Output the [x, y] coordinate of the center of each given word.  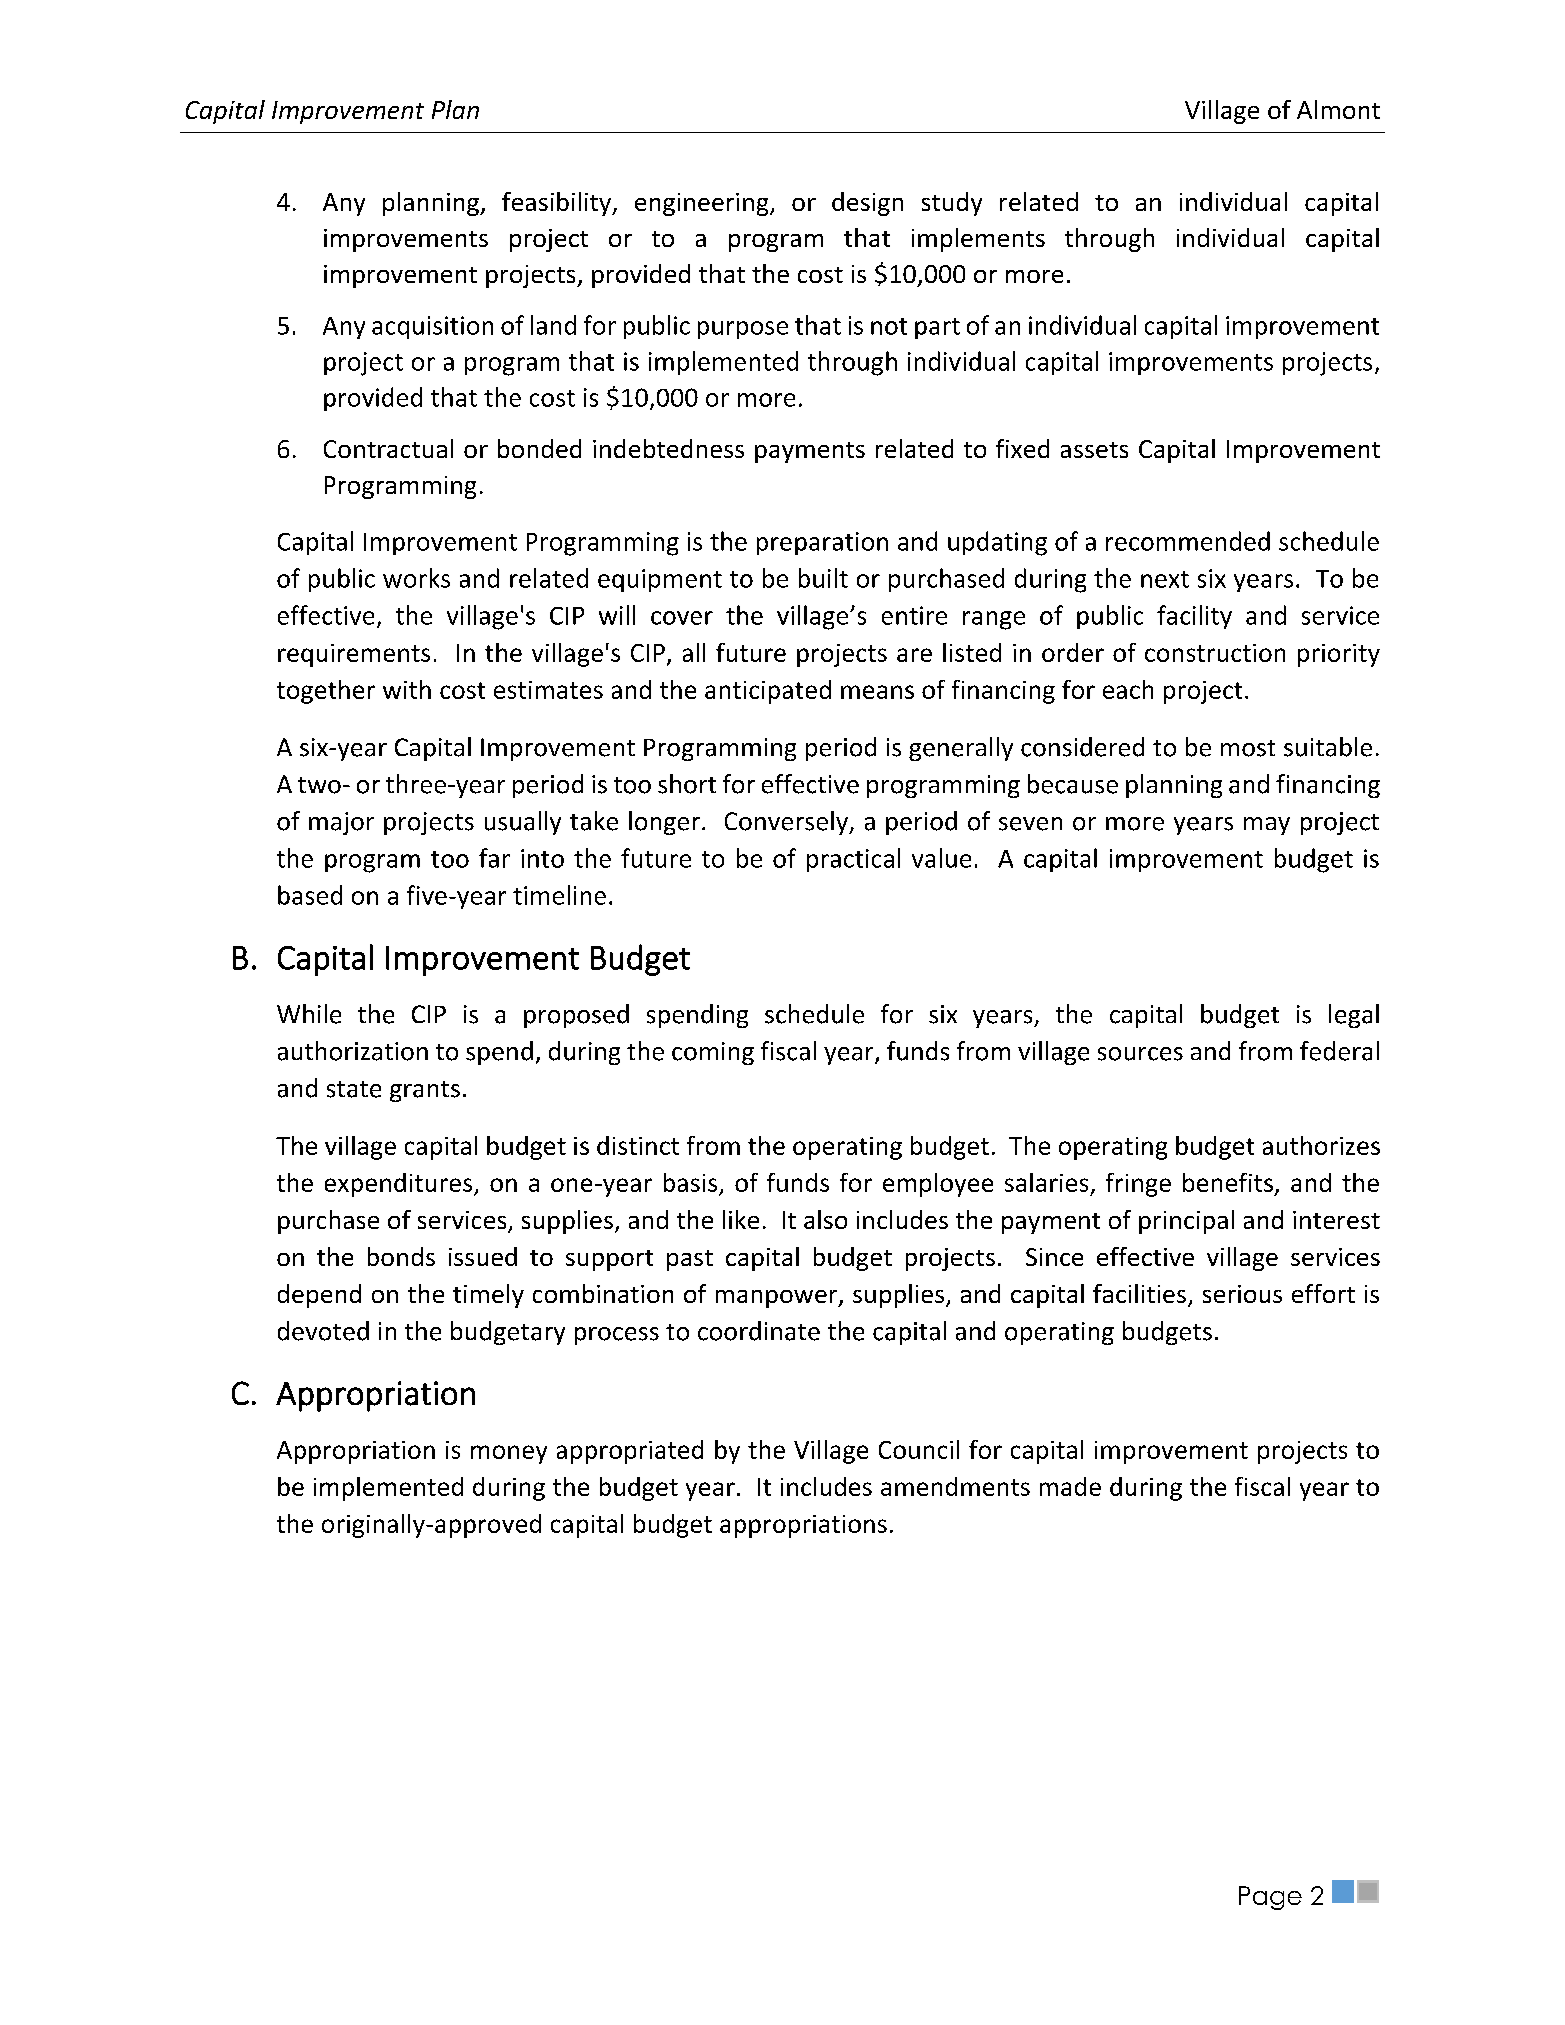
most [1248, 748]
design [867, 204]
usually [523, 823]
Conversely [787, 823]
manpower [778, 1299]
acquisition [432, 327]
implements [978, 240]
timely [488, 1296]
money [509, 1454]
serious [1242, 1294]
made [1070, 1486]
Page [1270, 1898]
